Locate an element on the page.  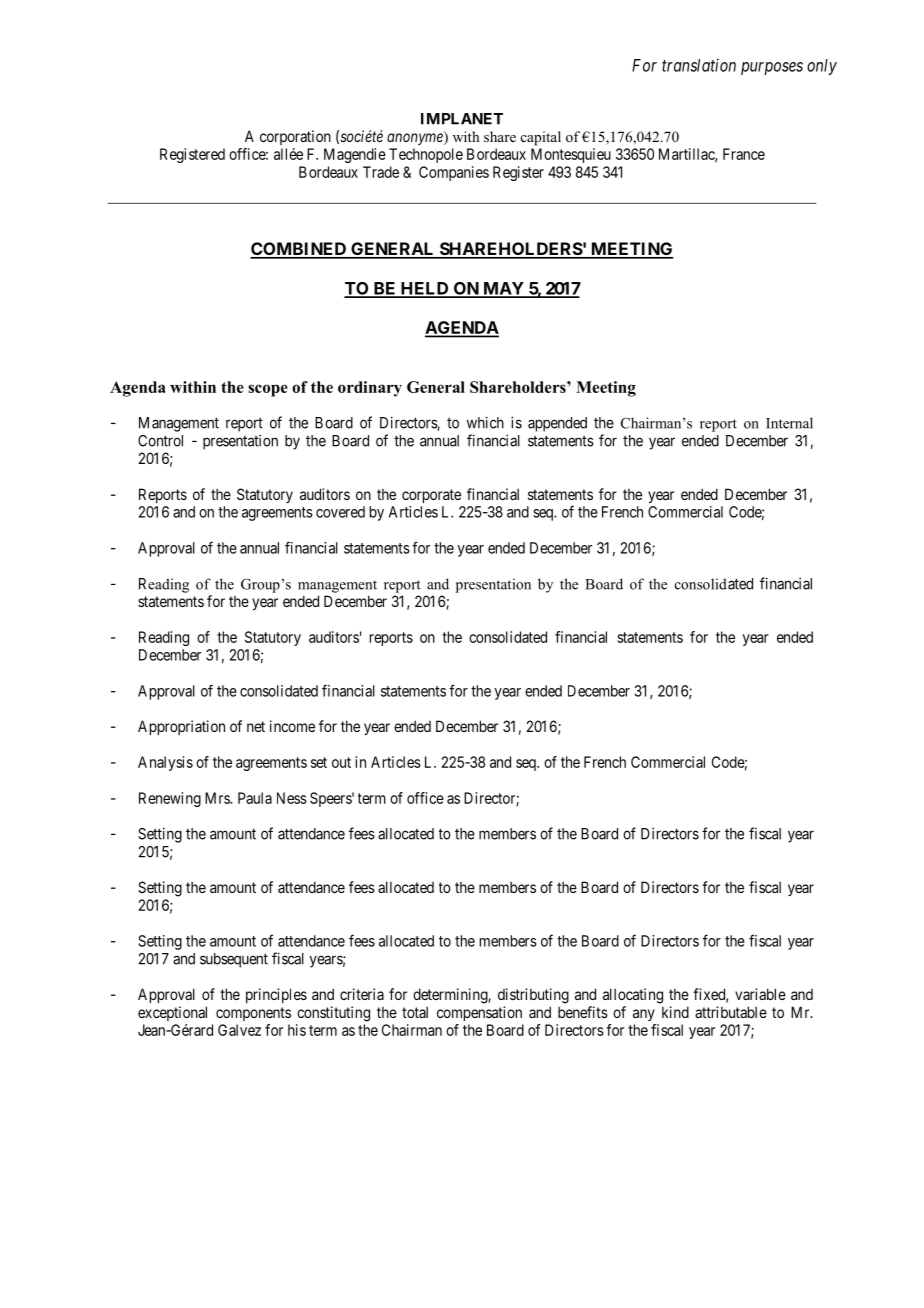
covered is located at coordinates (340, 512).
